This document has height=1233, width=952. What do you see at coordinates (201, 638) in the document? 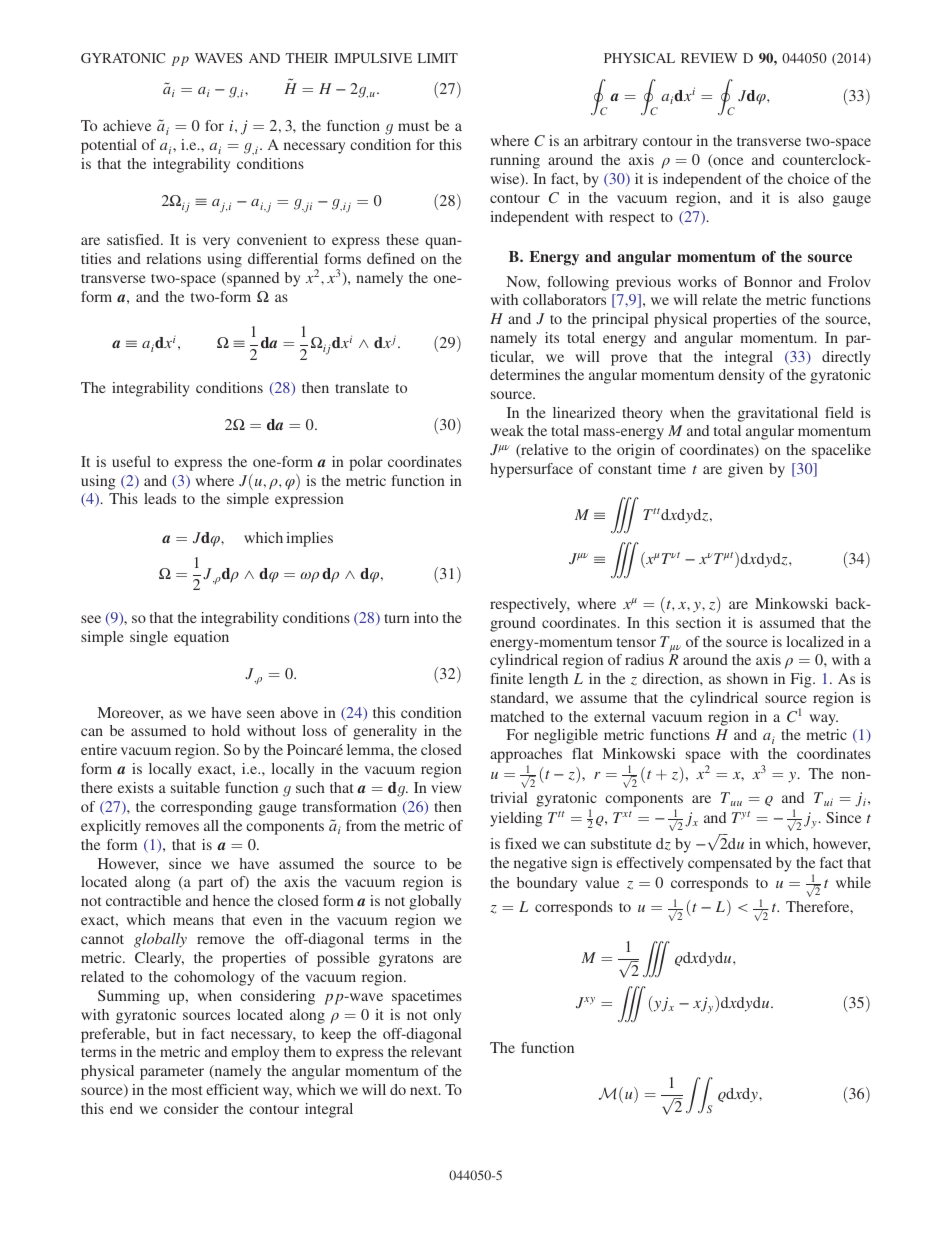
I see `equation` at bounding box center [201, 638].
